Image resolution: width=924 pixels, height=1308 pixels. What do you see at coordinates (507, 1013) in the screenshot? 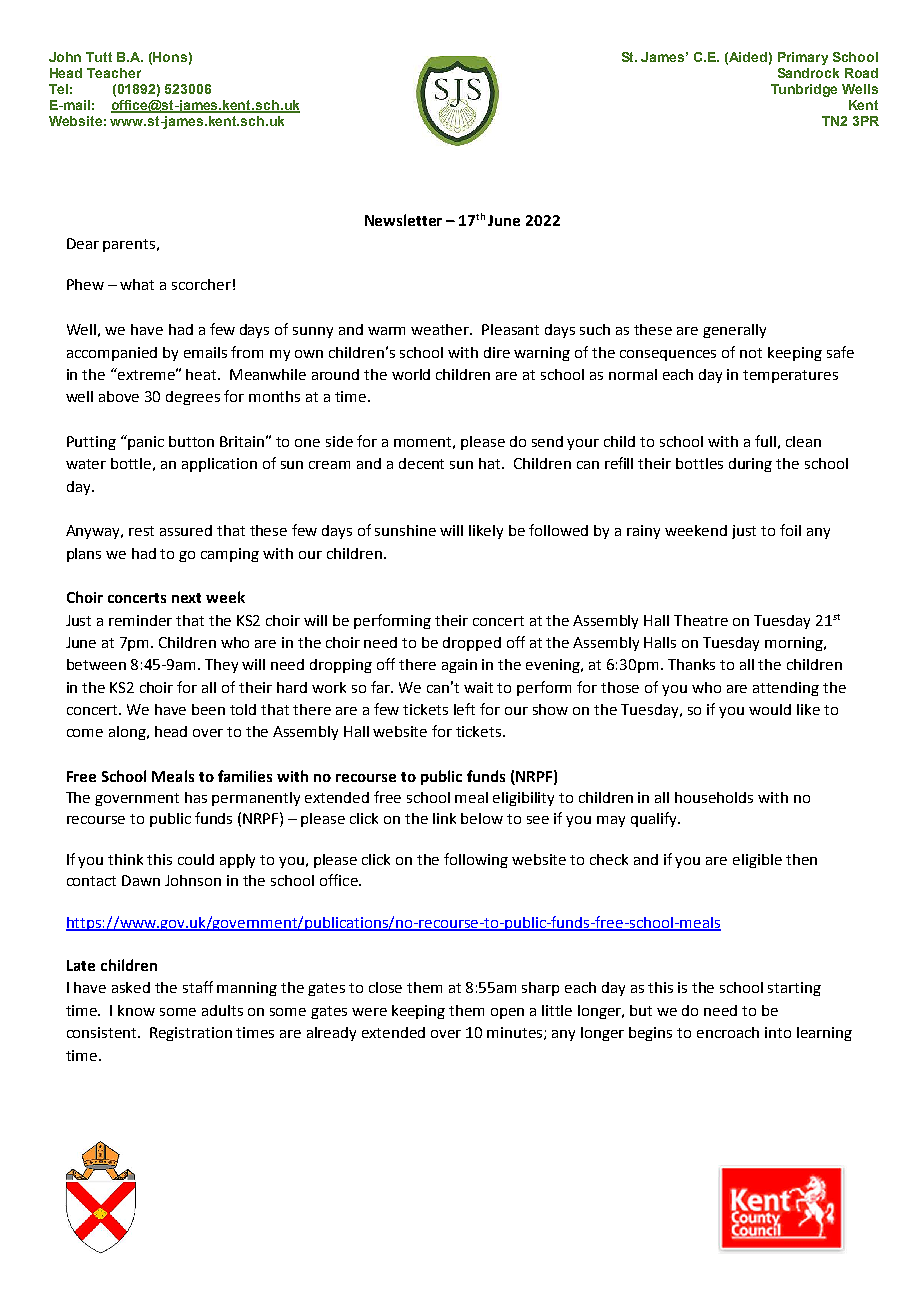
I see `open` at bounding box center [507, 1013].
